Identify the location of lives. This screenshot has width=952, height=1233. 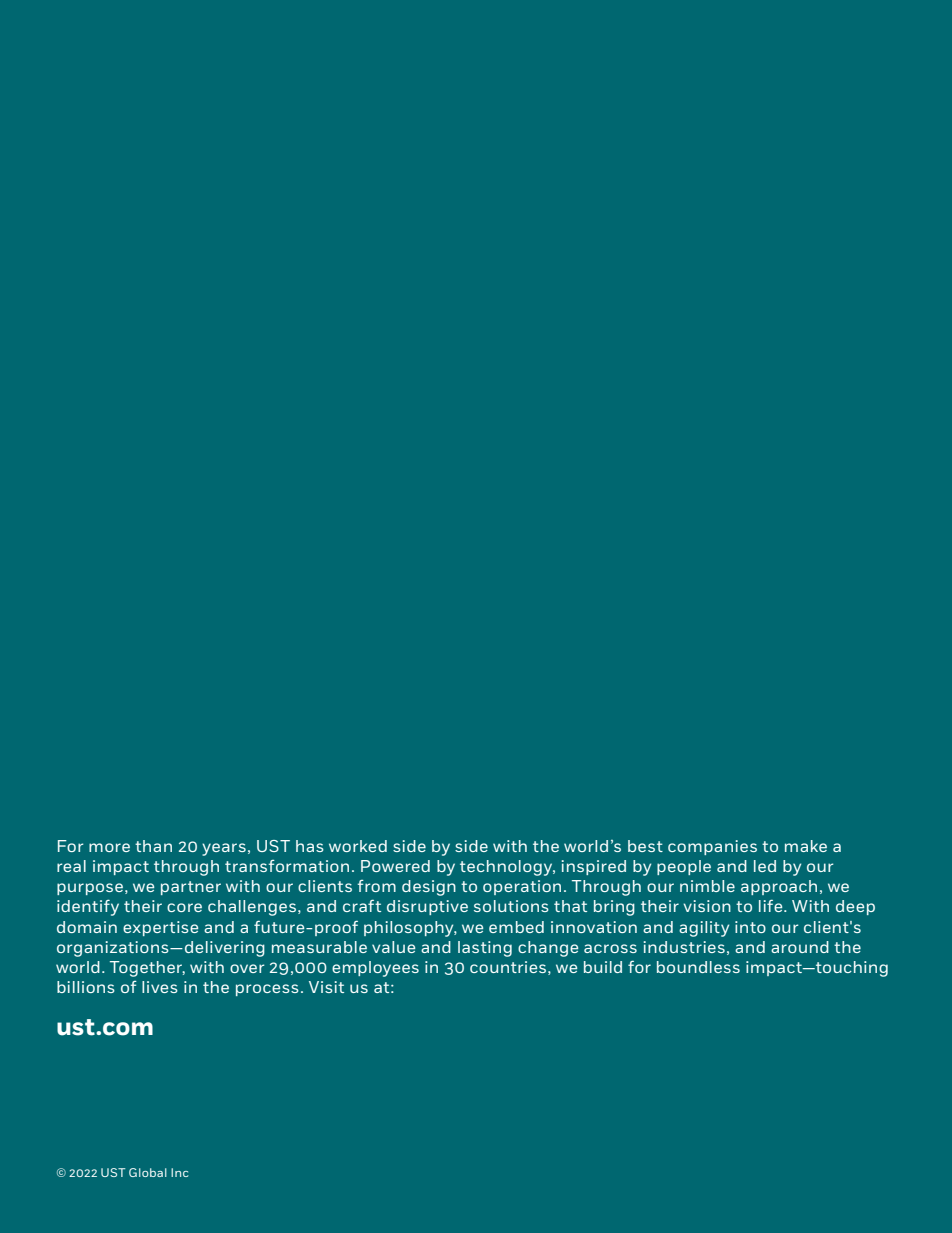
(160, 987).
